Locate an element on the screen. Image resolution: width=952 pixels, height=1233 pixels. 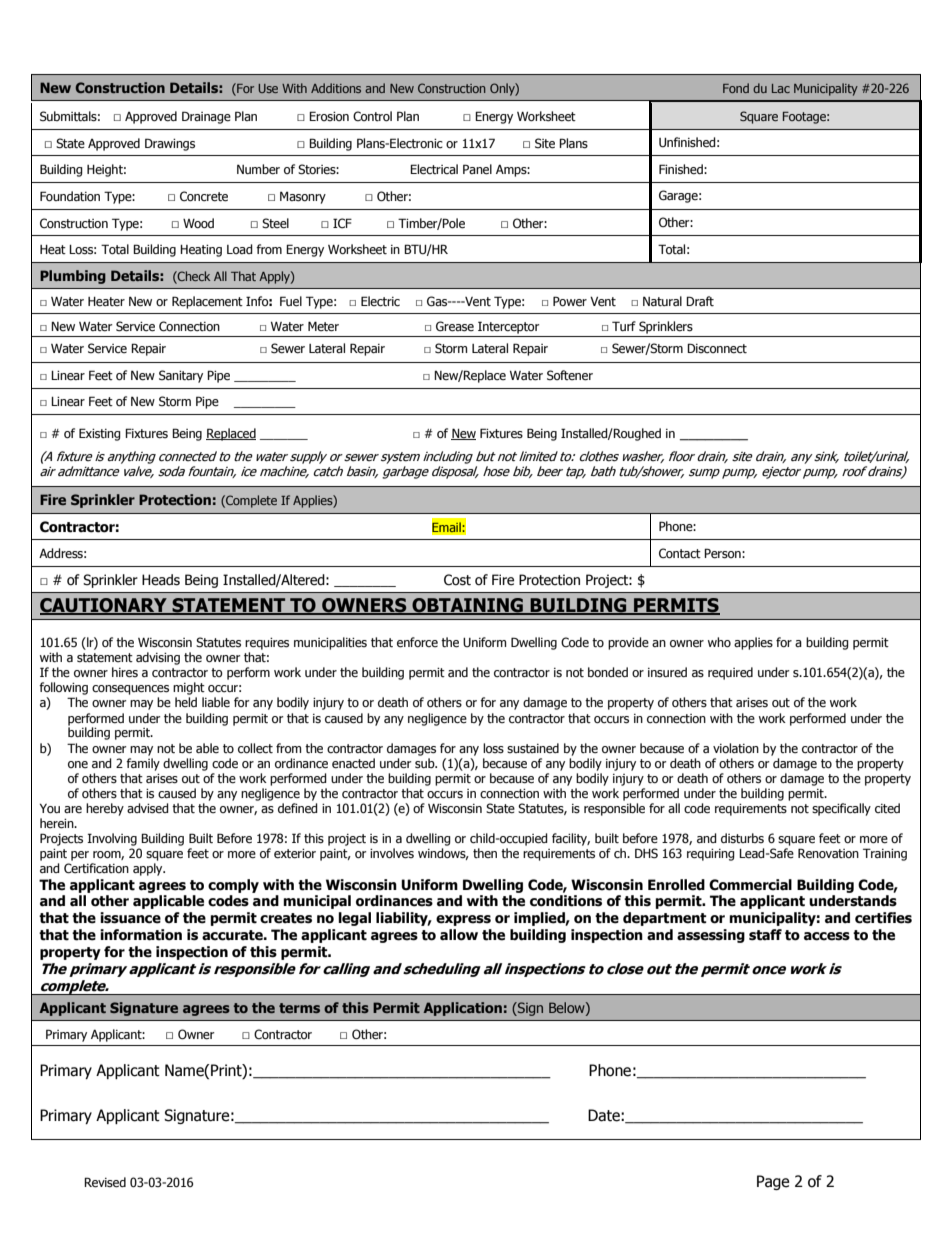
Revised is located at coordinates (105, 1182).
